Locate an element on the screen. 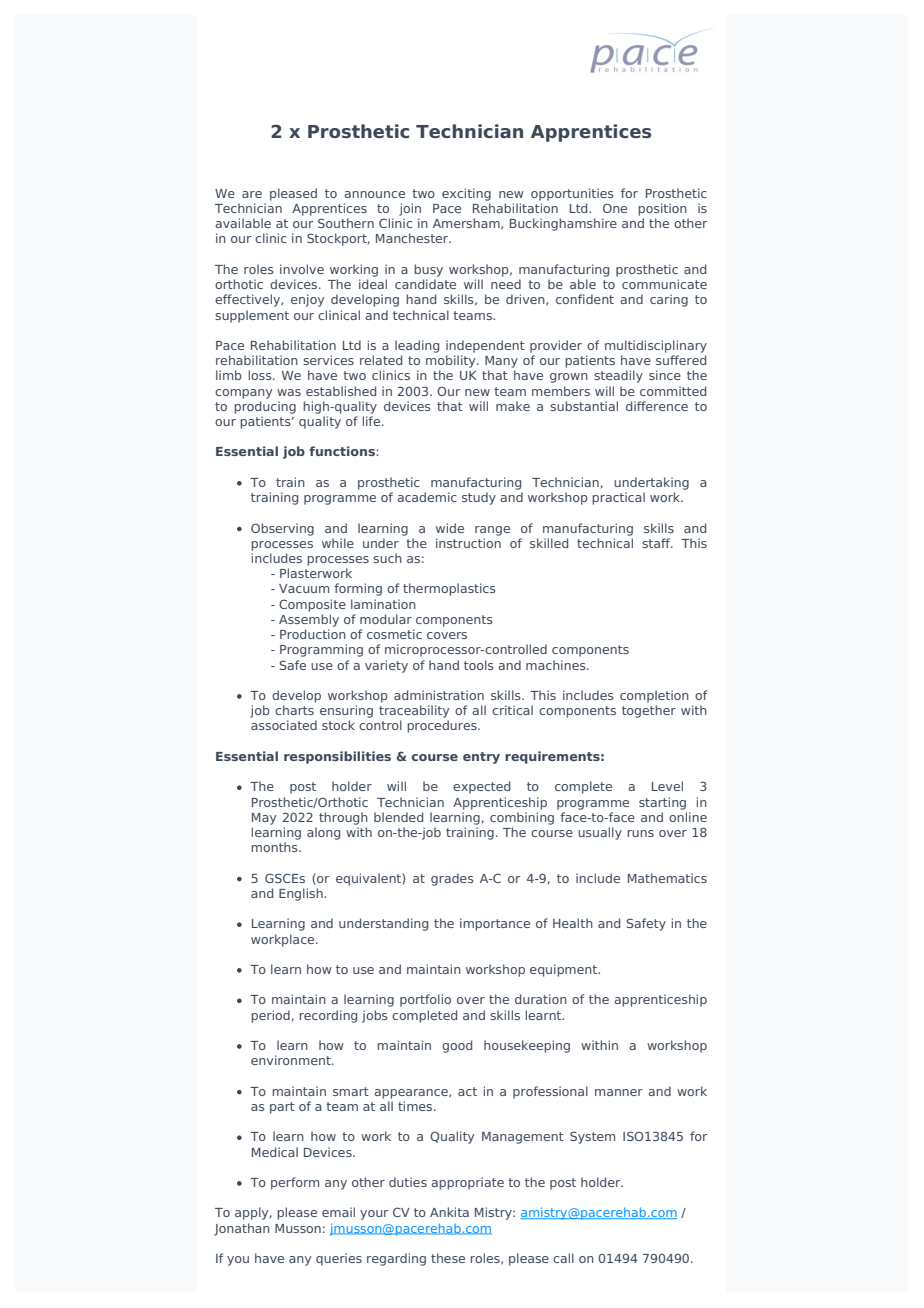 The height and width of the screenshot is (1308, 924). portfolio is located at coordinates (425, 1000).
